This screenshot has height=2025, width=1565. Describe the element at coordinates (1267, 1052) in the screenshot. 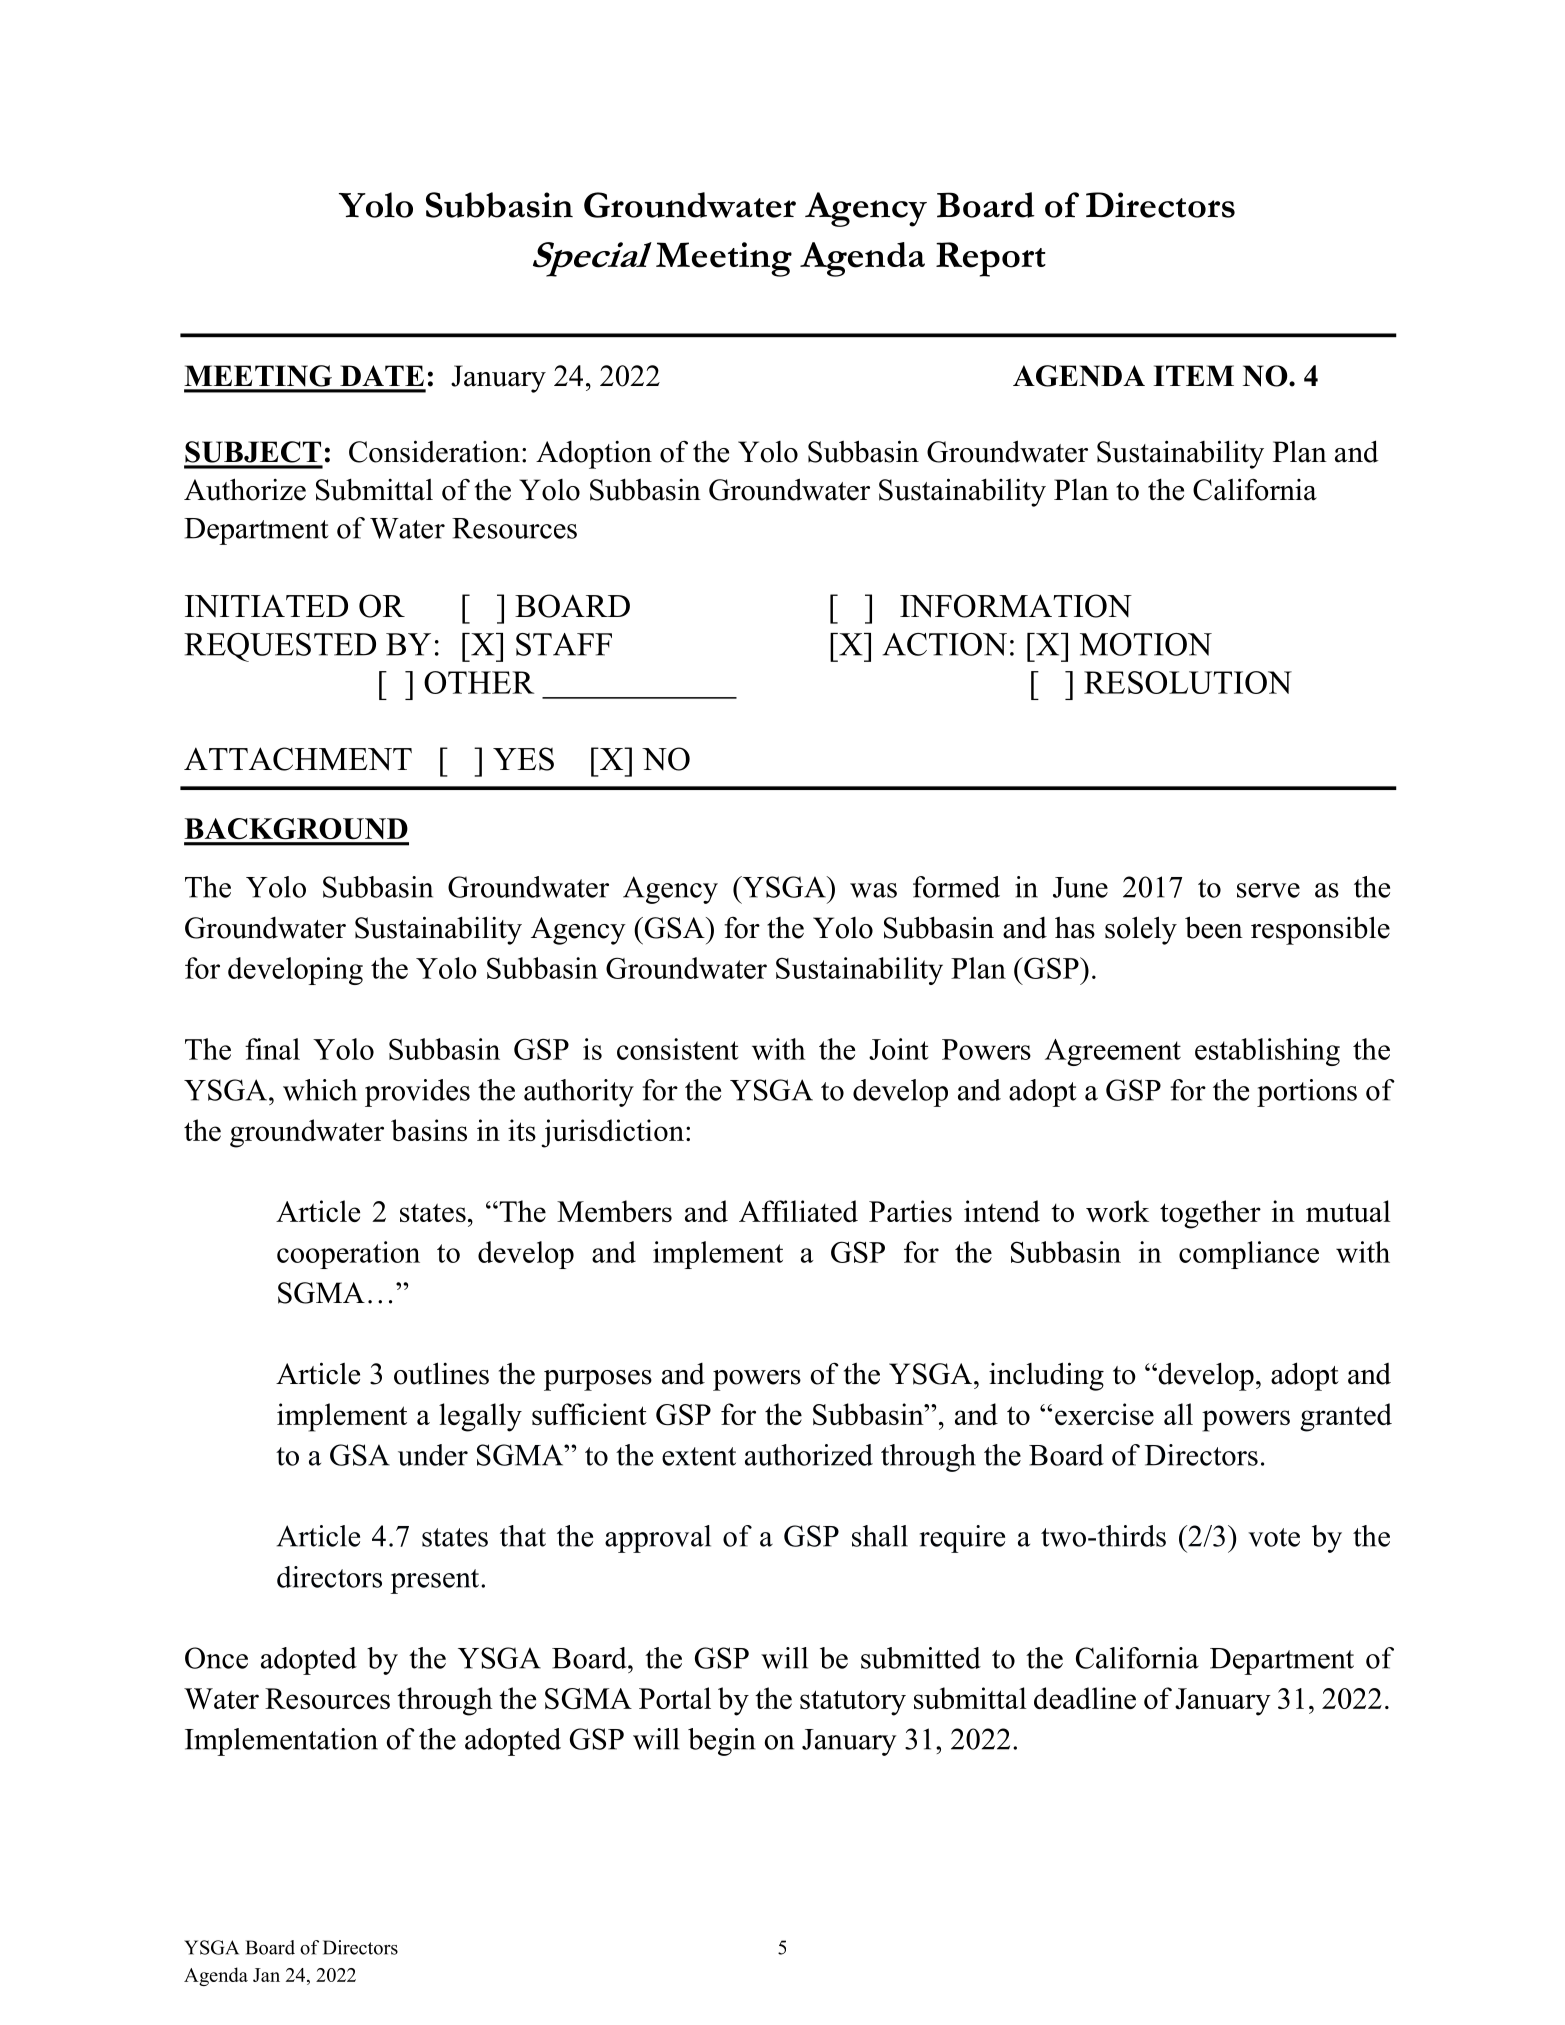

I see `establishing` at that location.
